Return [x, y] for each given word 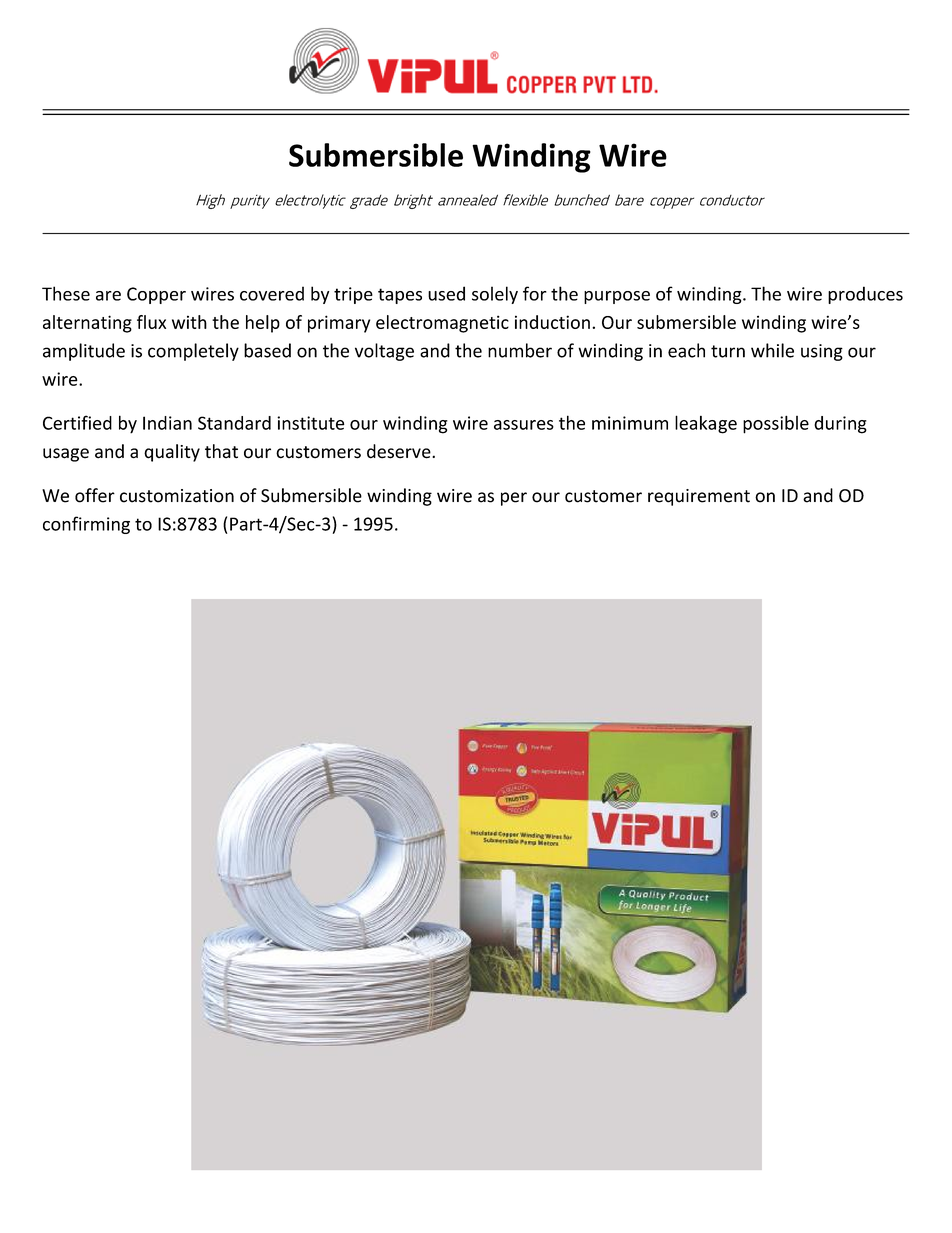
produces [865, 295]
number [520, 350]
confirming [86, 525]
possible [776, 424]
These [66, 293]
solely [495, 295]
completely [193, 352]
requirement [699, 497]
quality [172, 453]
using [822, 352]
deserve [400, 451]
